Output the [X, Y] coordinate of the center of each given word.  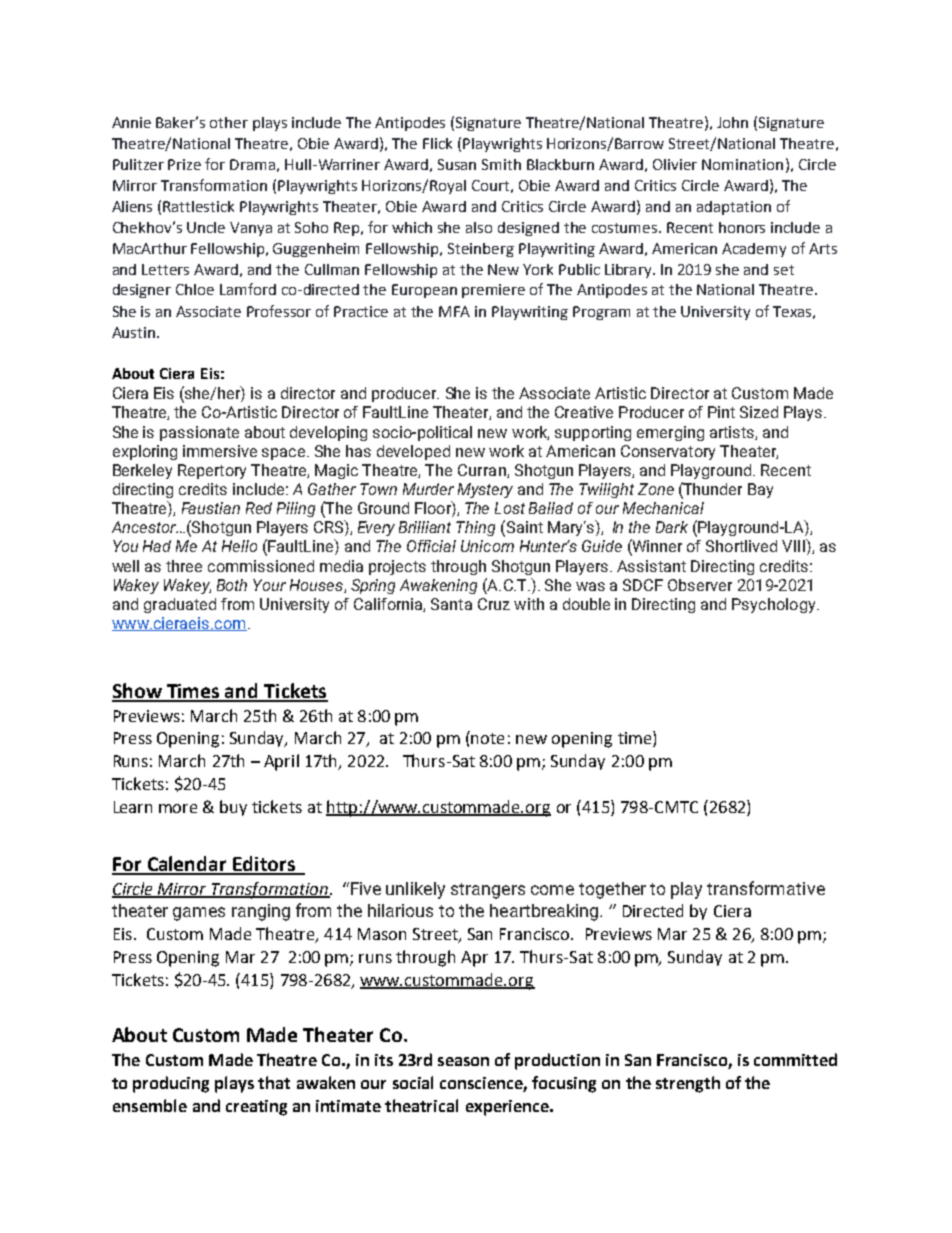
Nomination [742, 164]
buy [233, 808]
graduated [180, 605]
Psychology [775, 605]
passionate [199, 433]
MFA [454, 311]
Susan [457, 164]
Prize [184, 164]
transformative [766, 888]
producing [171, 1084]
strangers [488, 891]
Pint [721, 412]
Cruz [494, 604]
